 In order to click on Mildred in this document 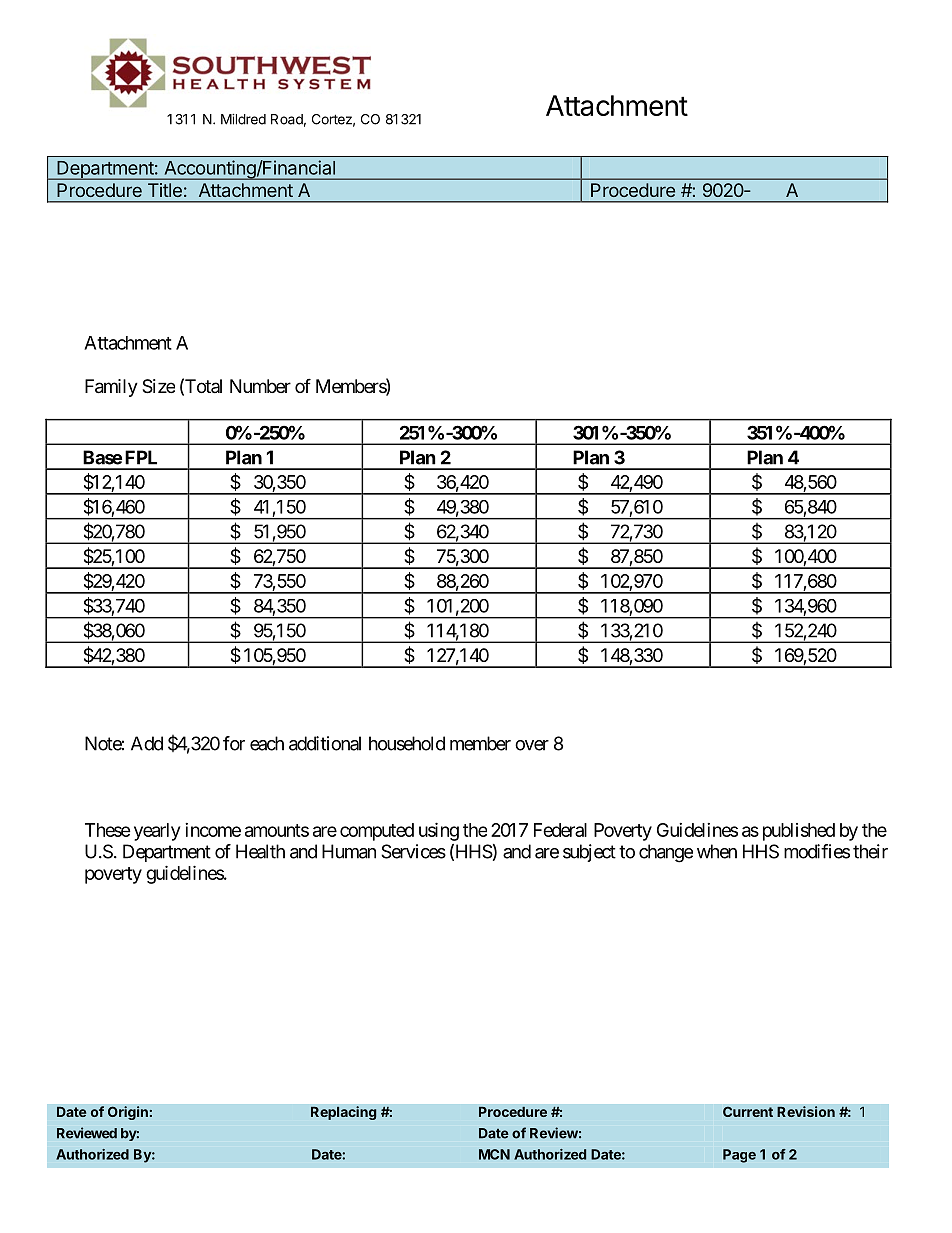, I will do `click(243, 119)`.
